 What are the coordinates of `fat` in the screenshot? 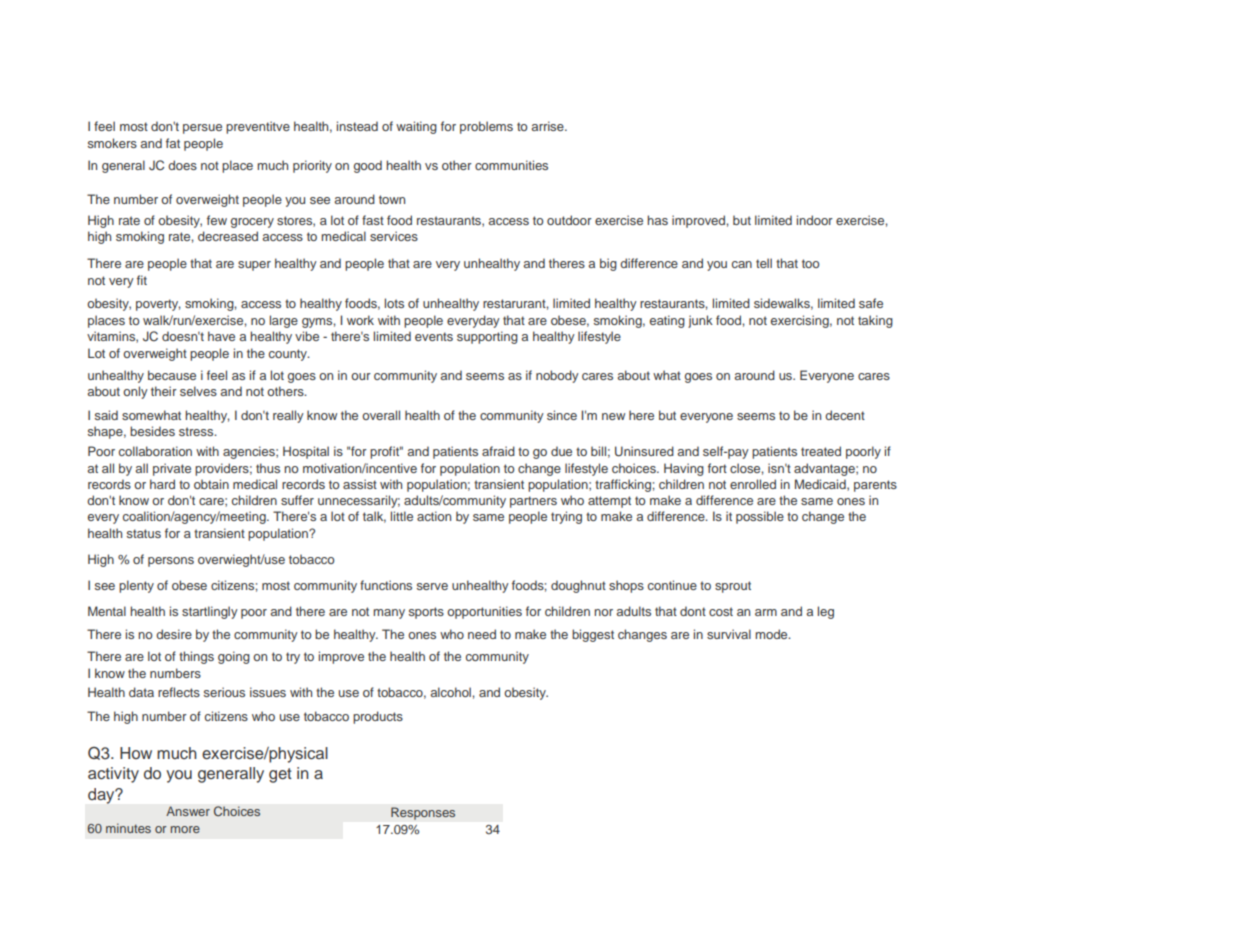 It's located at (173, 143).
